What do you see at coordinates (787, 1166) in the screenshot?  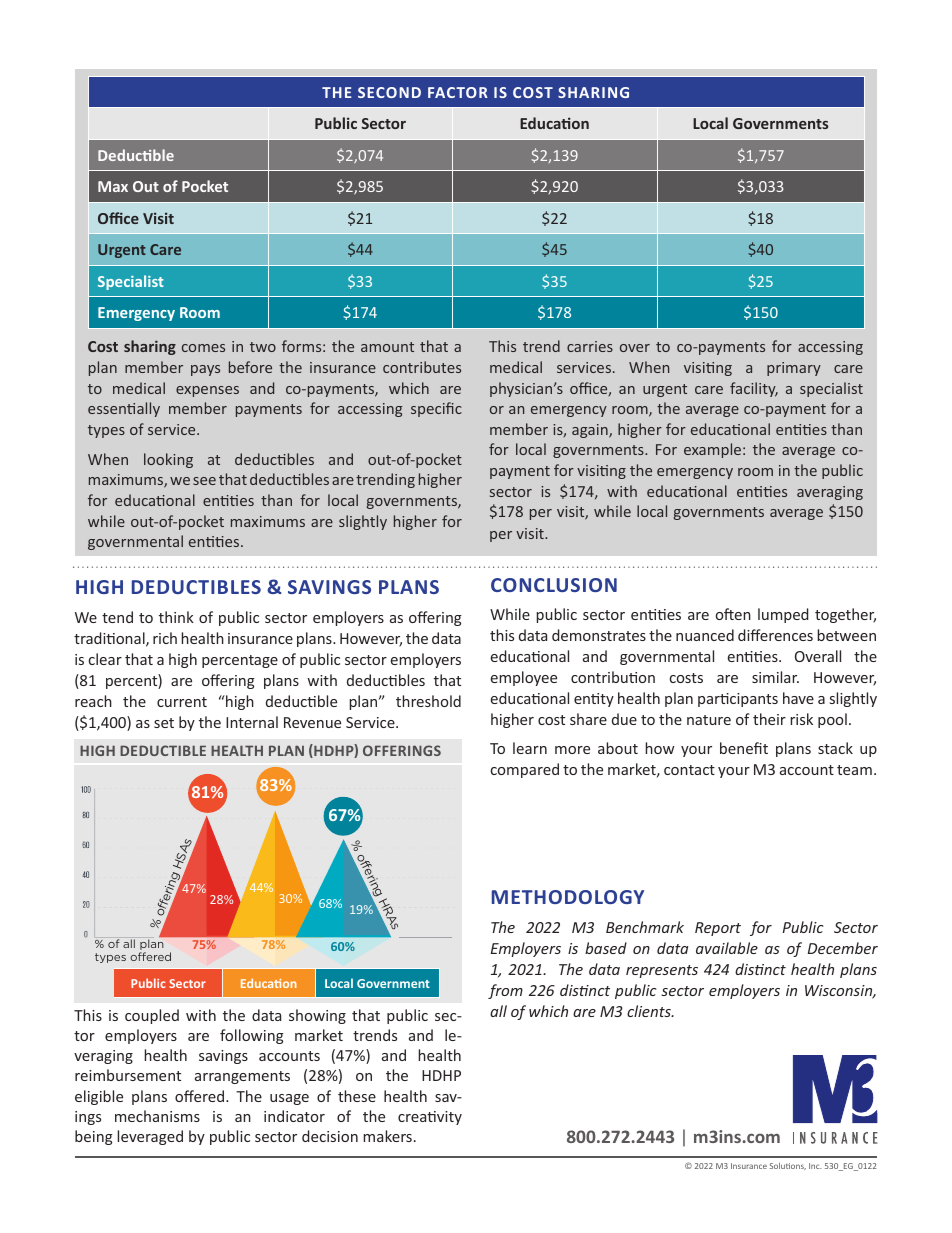 I see `Solutions` at bounding box center [787, 1166].
